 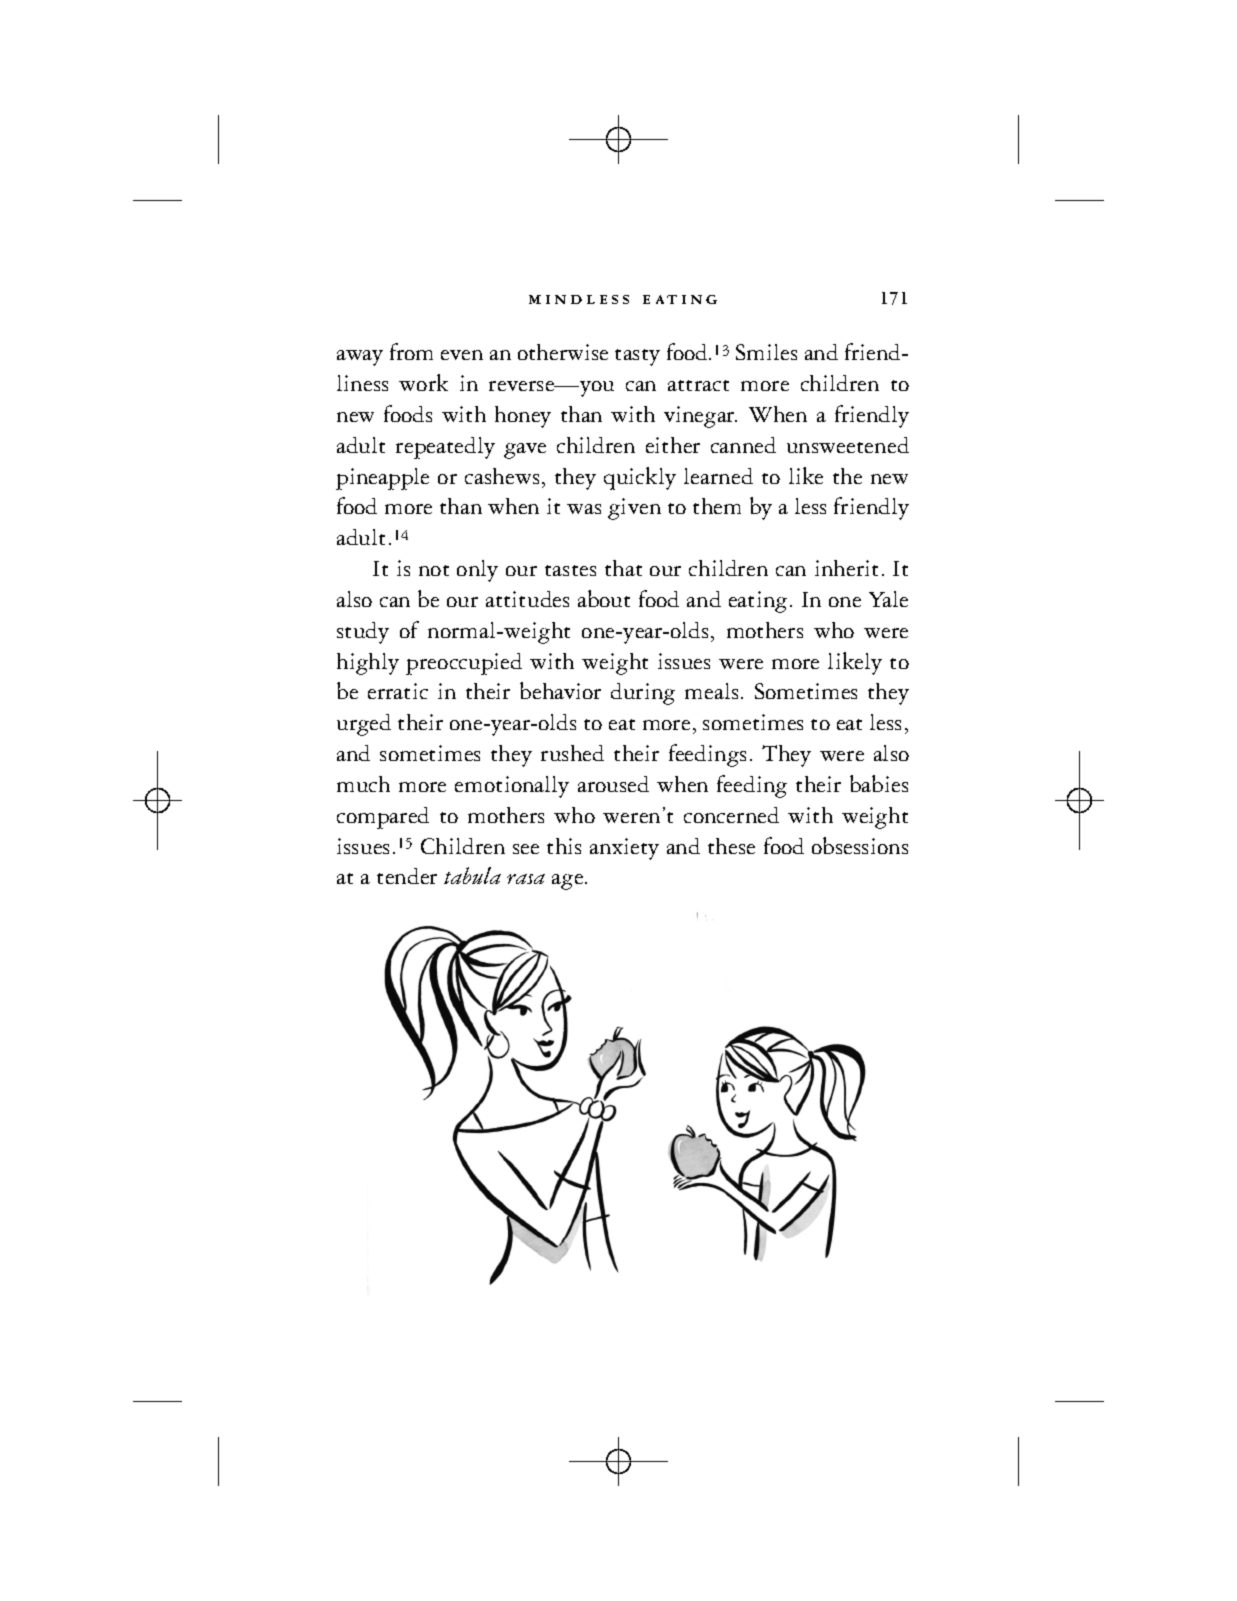 What do you see at coordinates (434, 570) in the screenshot?
I see `not` at bounding box center [434, 570].
